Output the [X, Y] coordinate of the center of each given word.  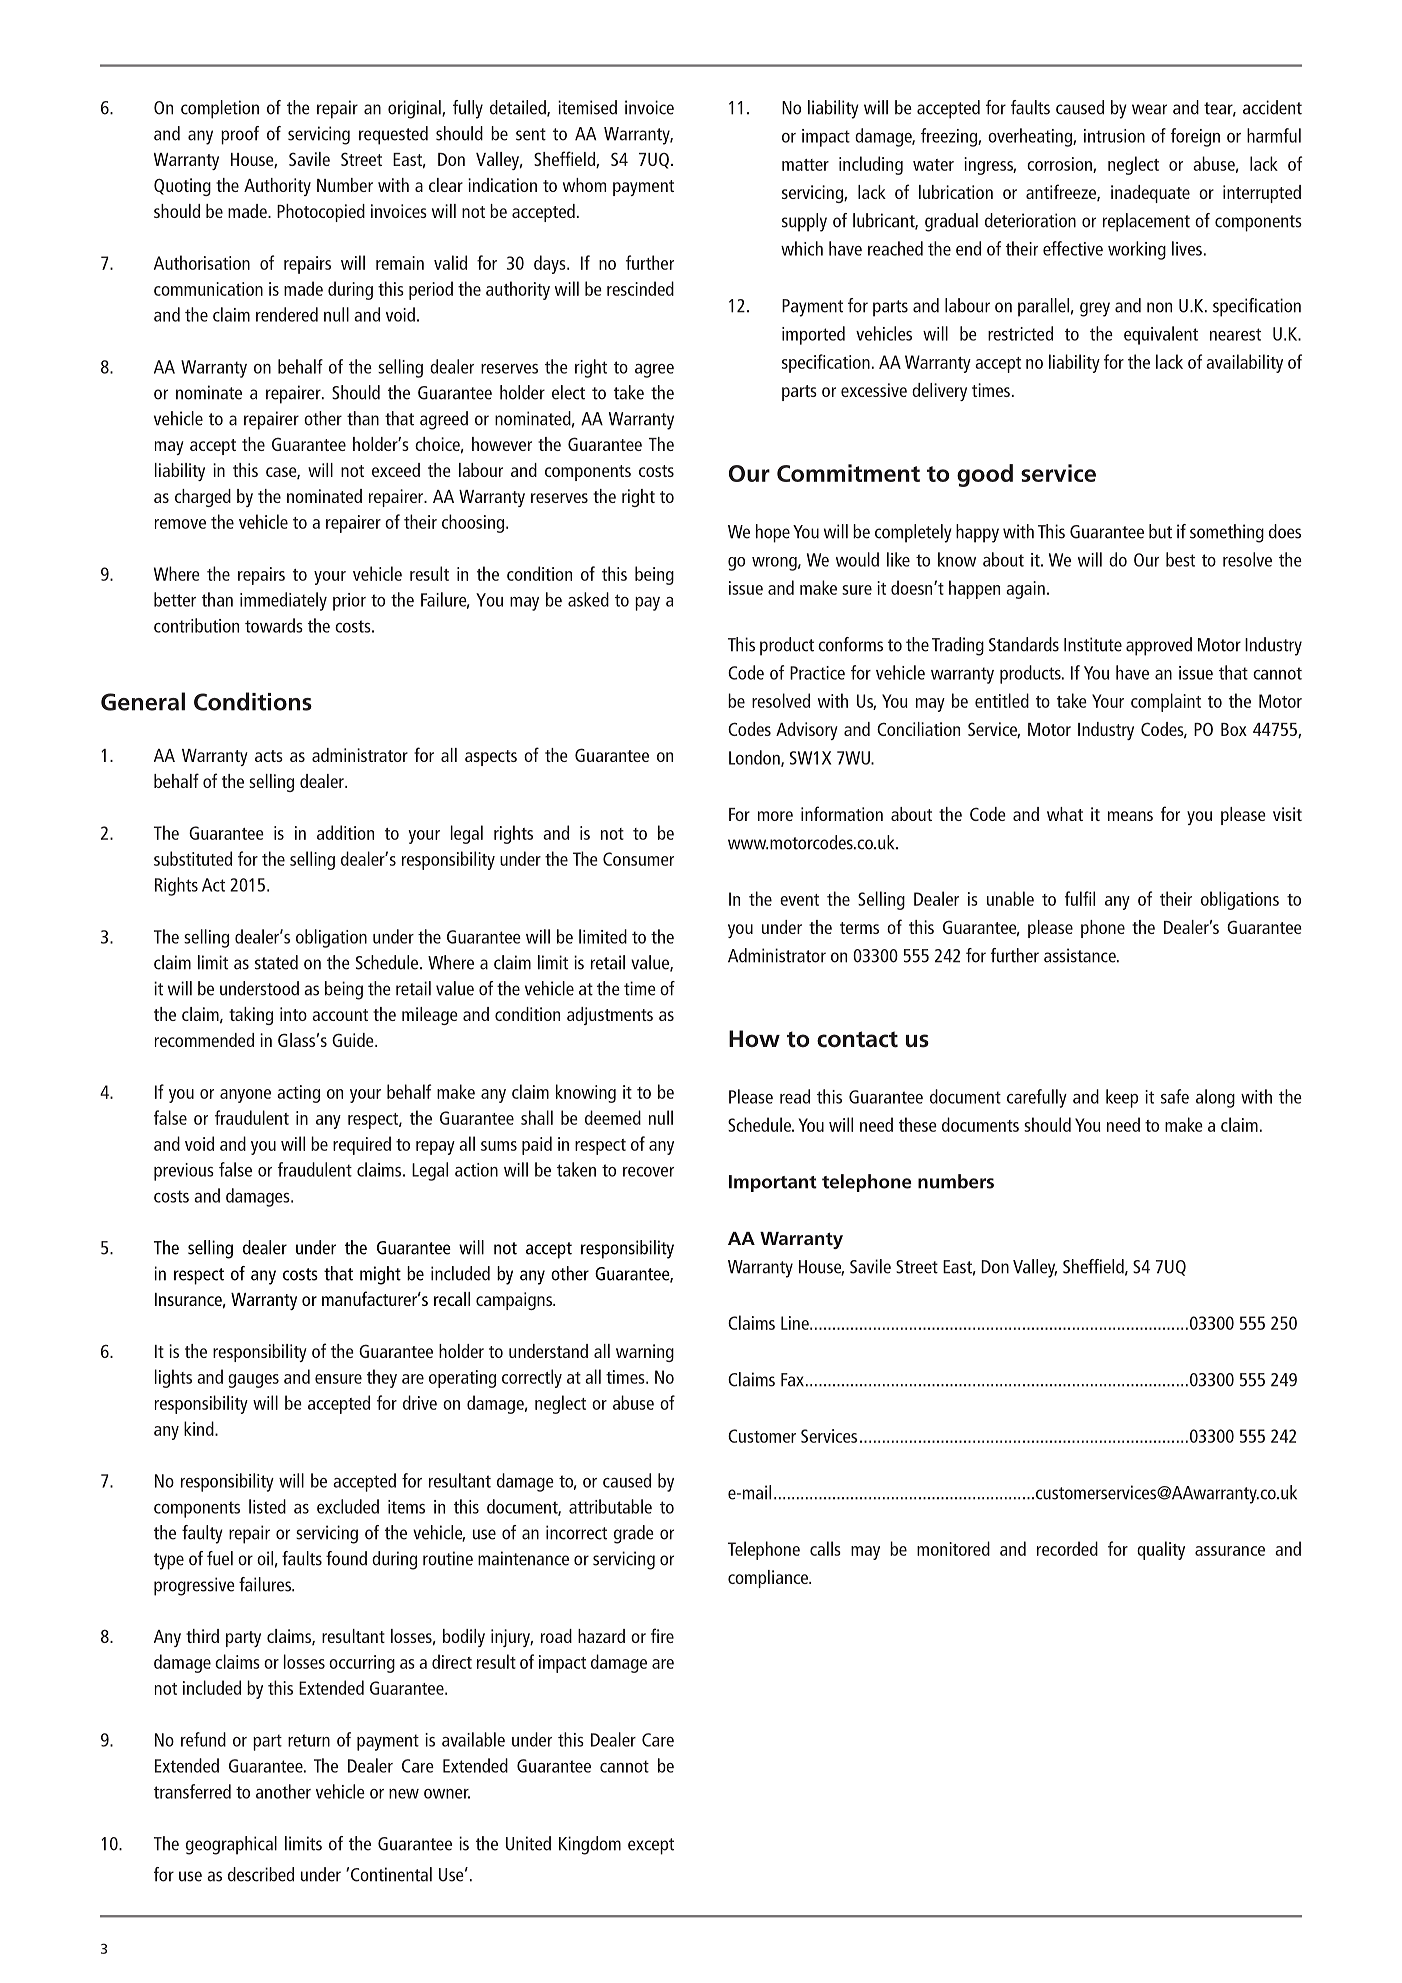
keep [1122, 1098]
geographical [231, 1845]
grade [634, 1534]
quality [1161, 1550]
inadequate [1150, 194]
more [775, 816]
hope [773, 533]
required [362, 1145]
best [1180, 559]
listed [267, 1506]
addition [345, 832]
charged [203, 498]
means [1130, 816]
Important [773, 1183]
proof [240, 135]
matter [805, 165]
